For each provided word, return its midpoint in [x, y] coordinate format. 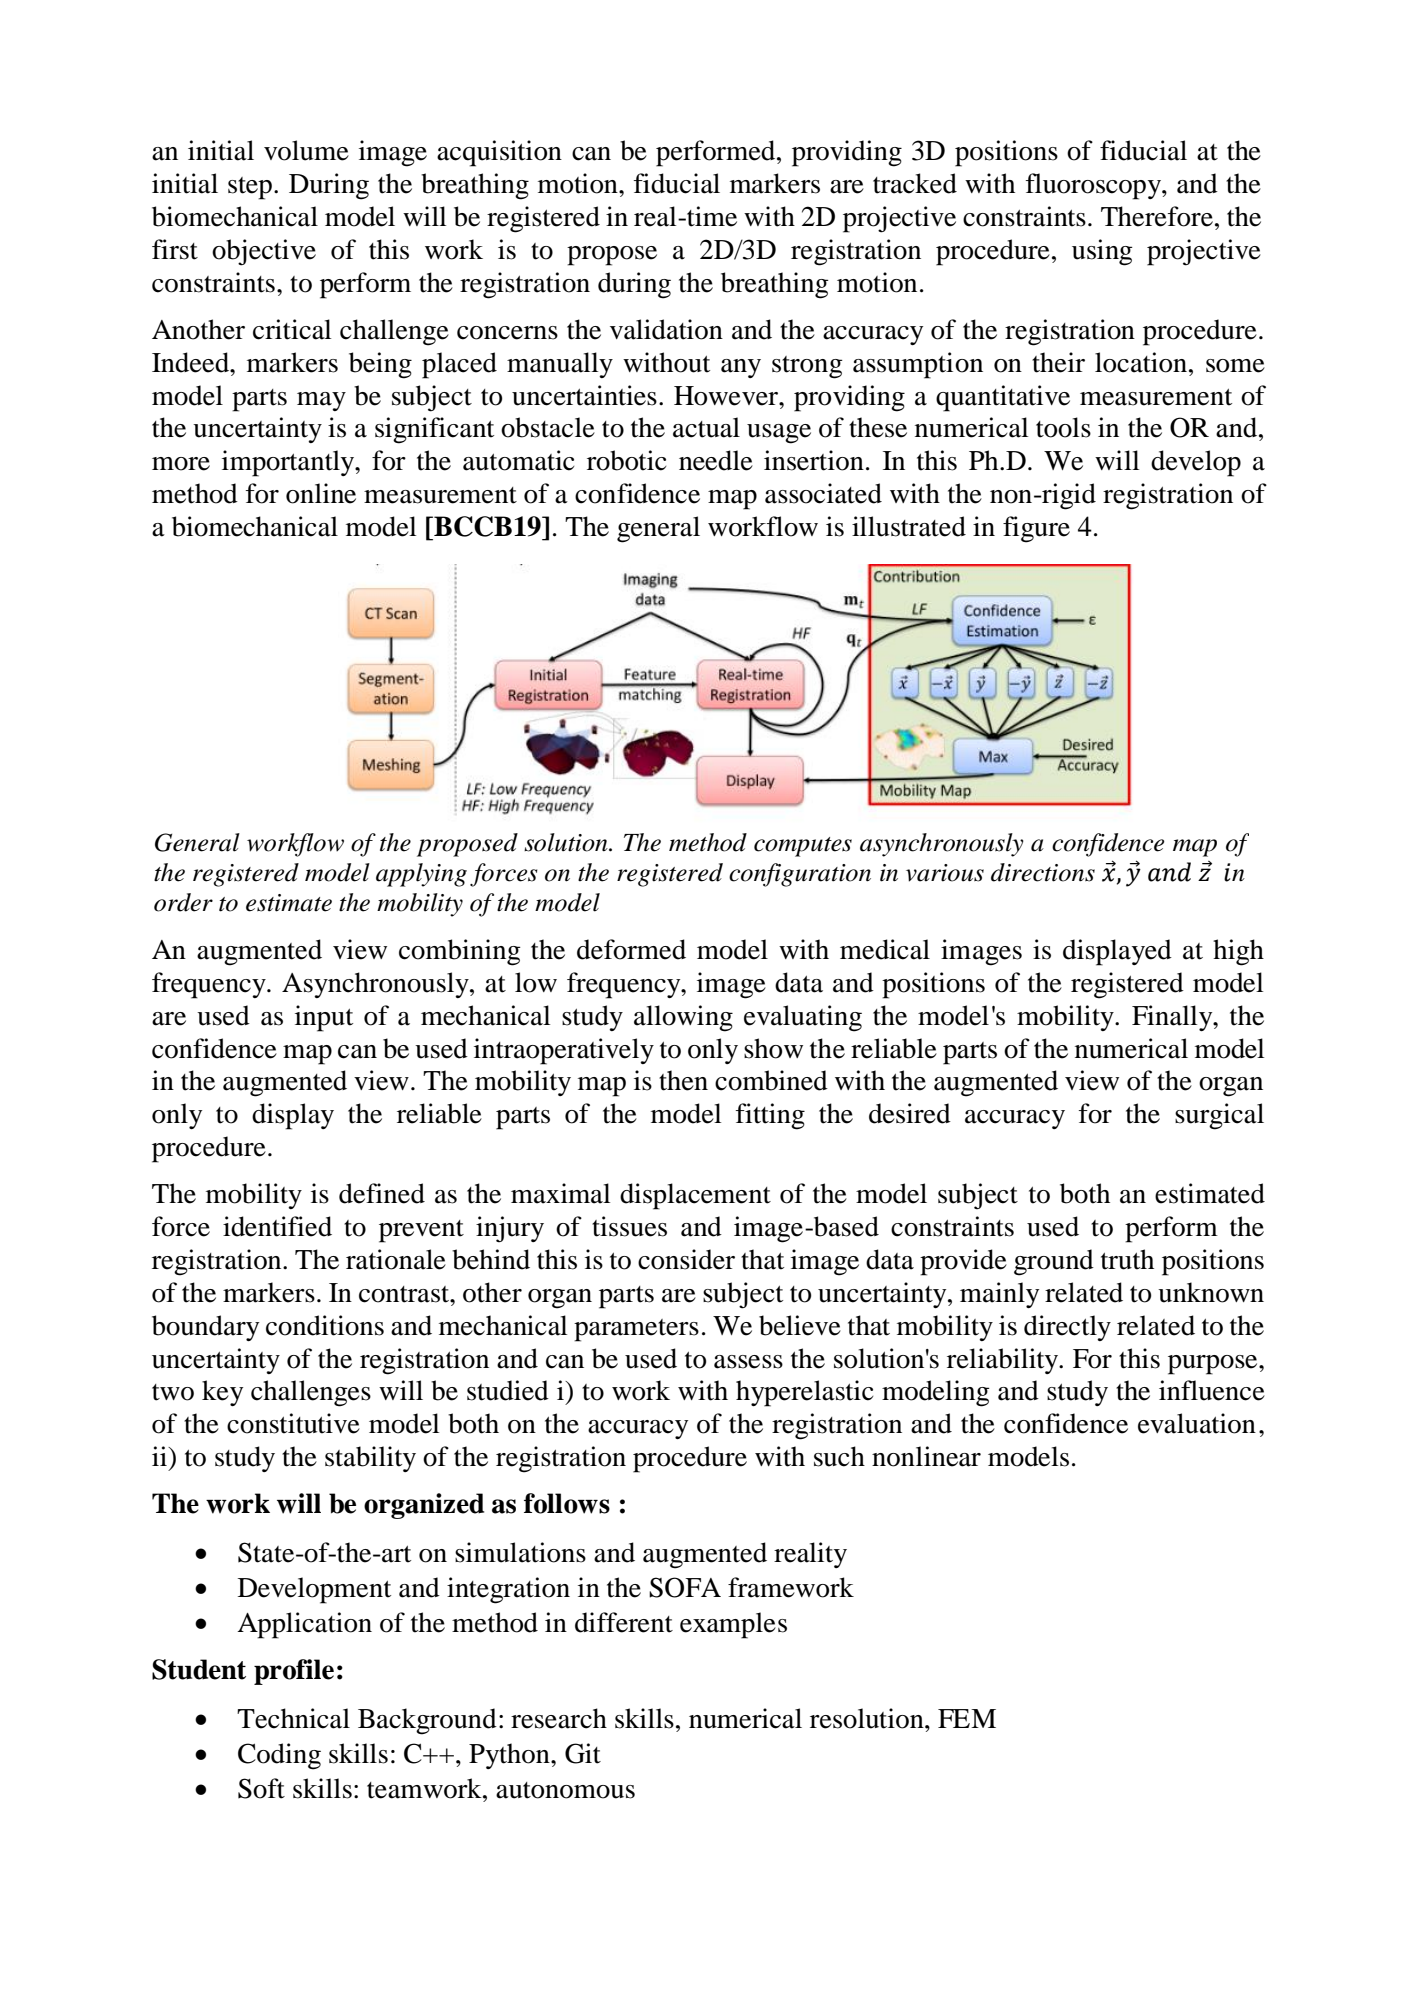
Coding [279, 1756]
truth [1127, 1259]
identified [277, 1226]
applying [421, 875]
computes [803, 847]
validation [666, 329]
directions [1043, 872]
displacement [695, 1196]
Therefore [1157, 216]
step [251, 188]
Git [583, 1753]
